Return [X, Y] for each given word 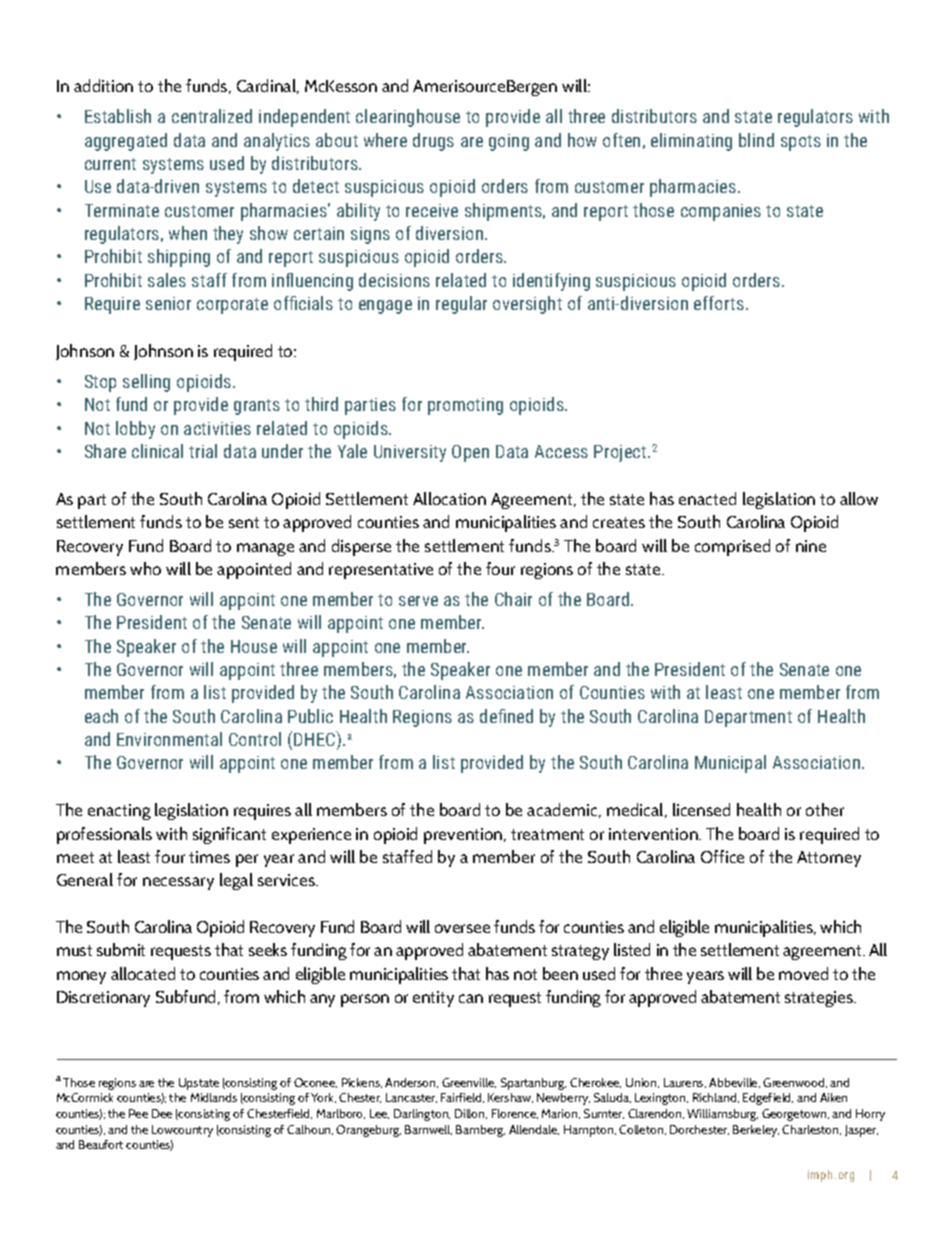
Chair [513, 599]
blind [756, 140]
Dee [162, 1113]
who [145, 568]
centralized [212, 116]
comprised [732, 547]
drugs [433, 142]
